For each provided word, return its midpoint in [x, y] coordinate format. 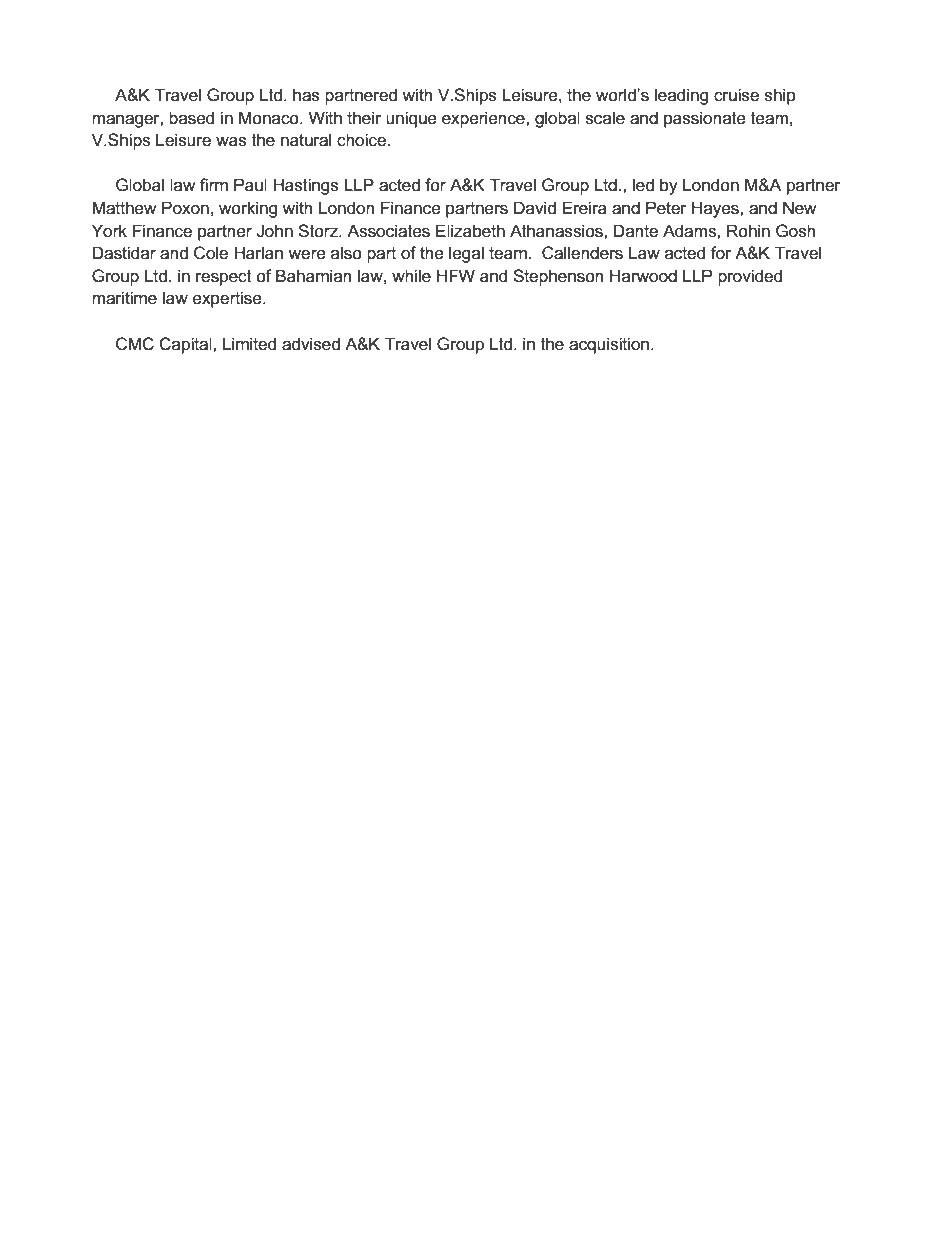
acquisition [609, 345]
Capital [186, 345]
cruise [736, 95]
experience [484, 119]
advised [311, 344]
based [191, 118]
